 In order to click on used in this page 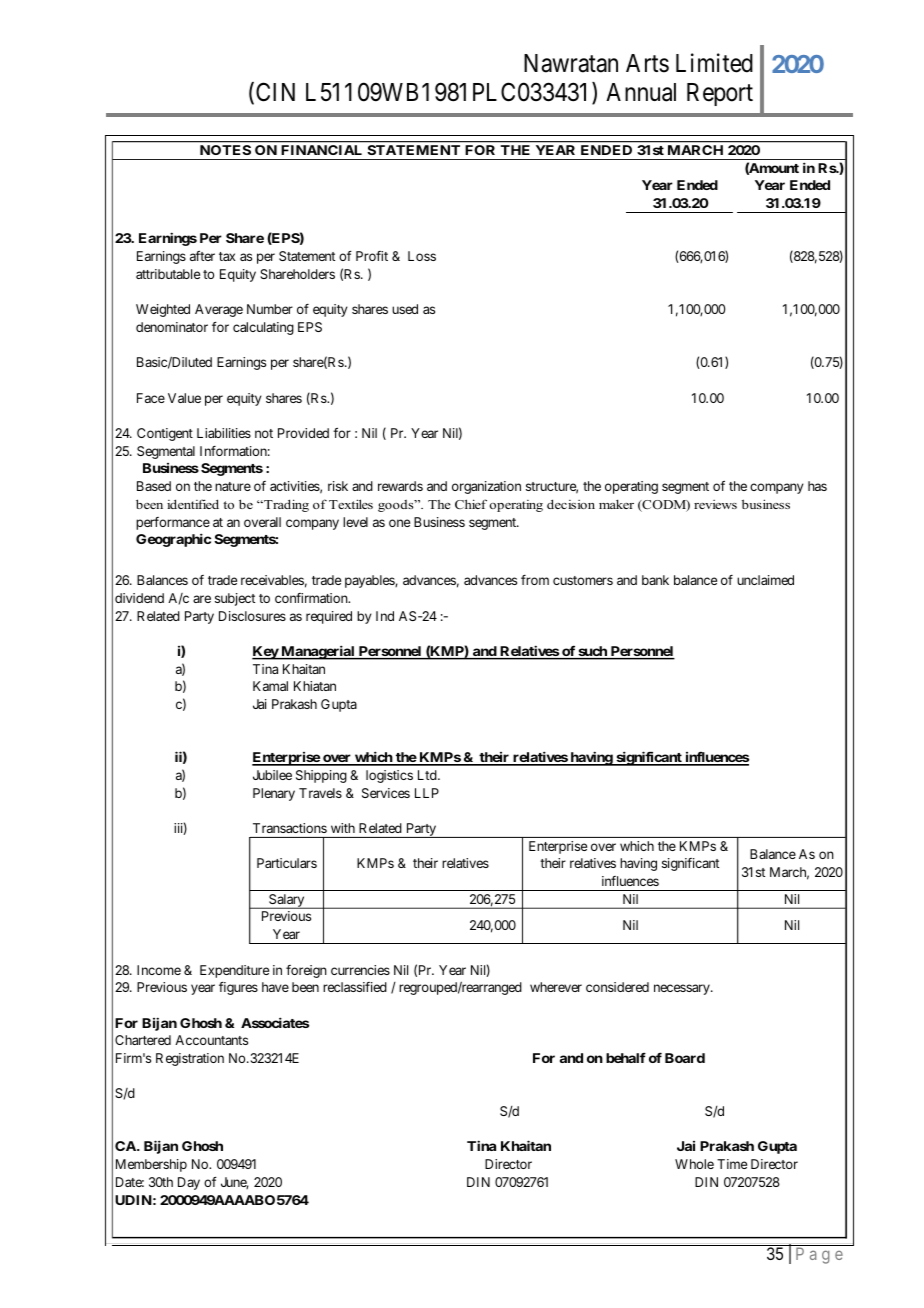, I will do `click(405, 309)`.
